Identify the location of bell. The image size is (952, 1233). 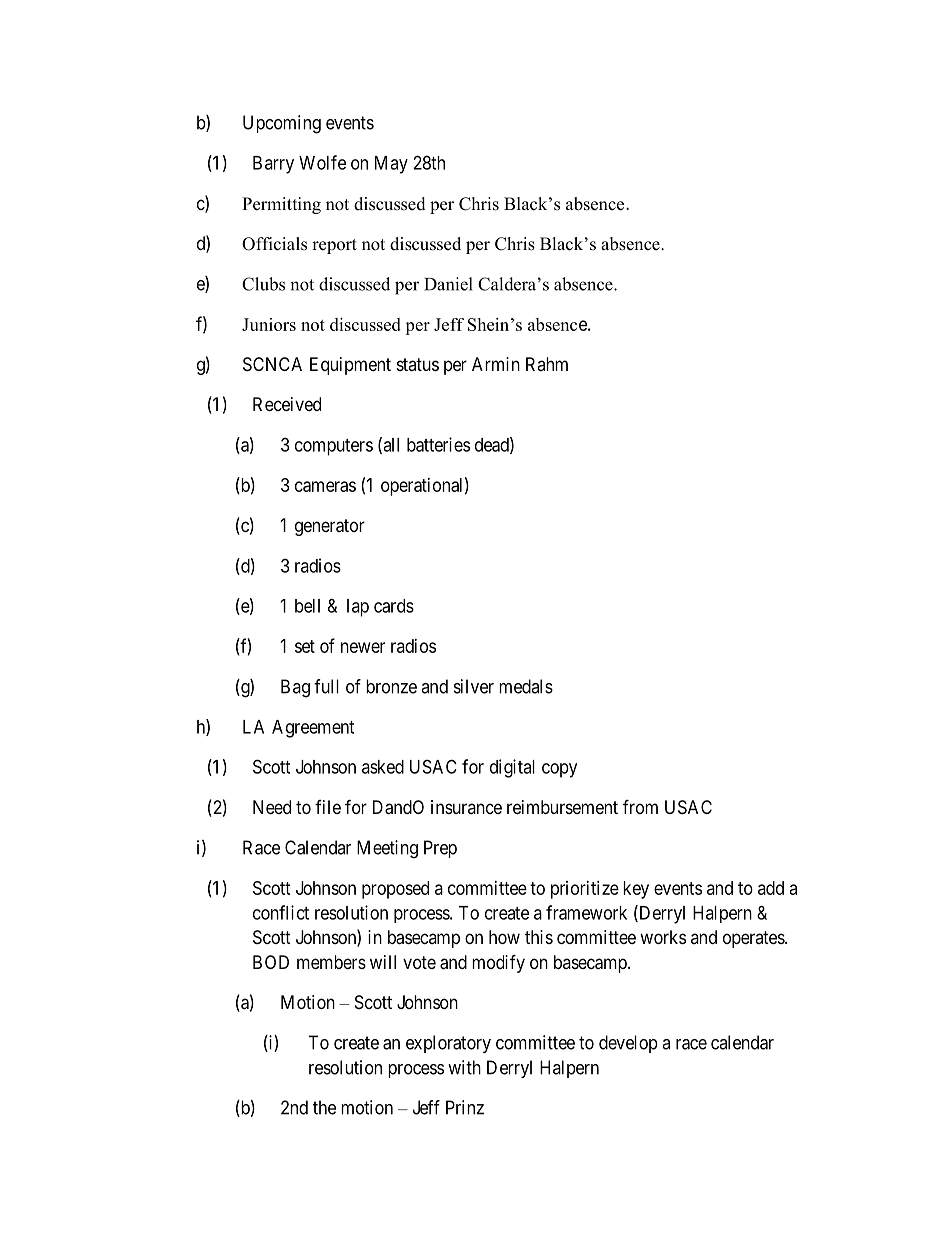
(307, 606).
